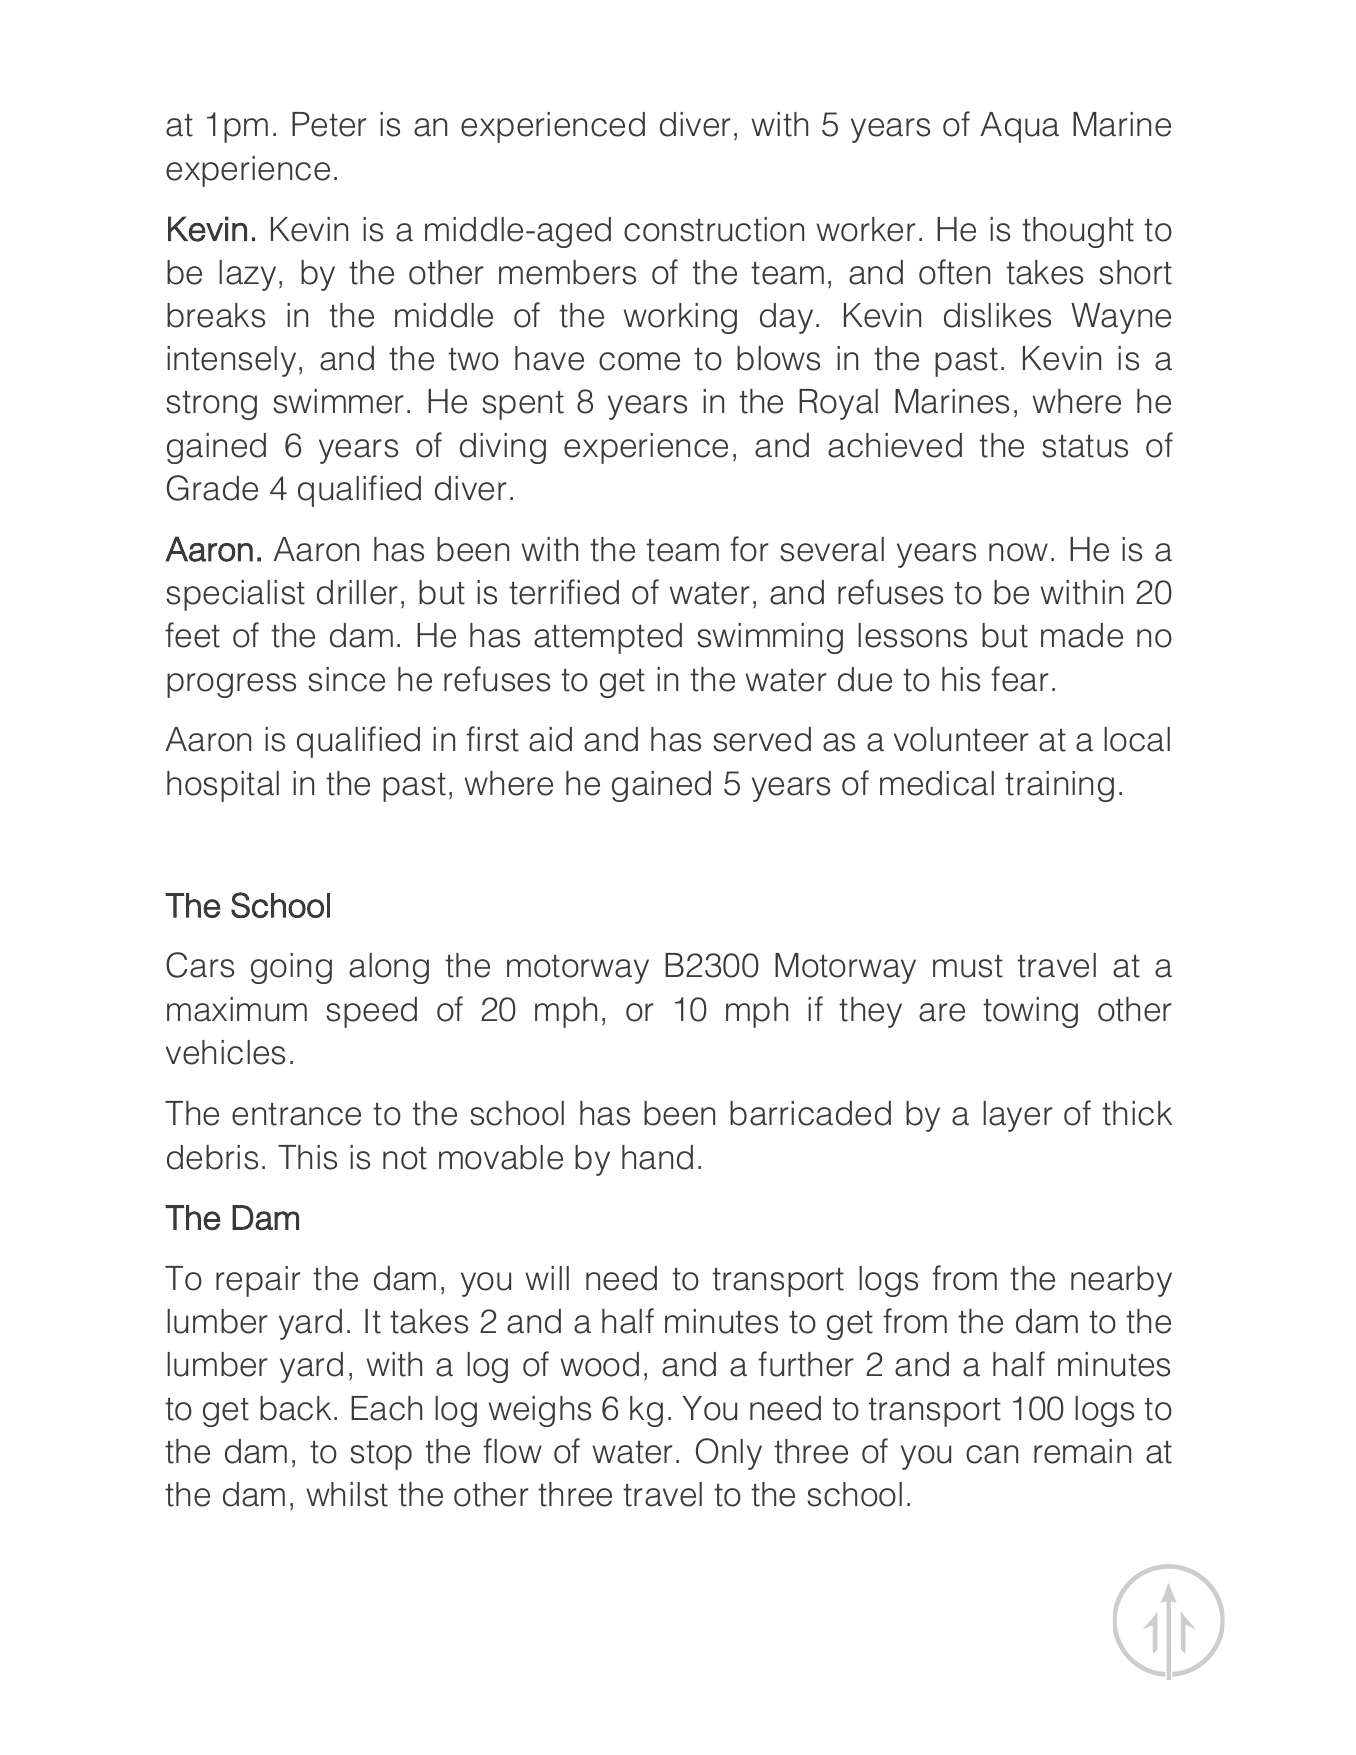 The width and height of the image is (1356, 1755). What do you see at coordinates (295, 1408) in the image?
I see `back` at bounding box center [295, 1408].
